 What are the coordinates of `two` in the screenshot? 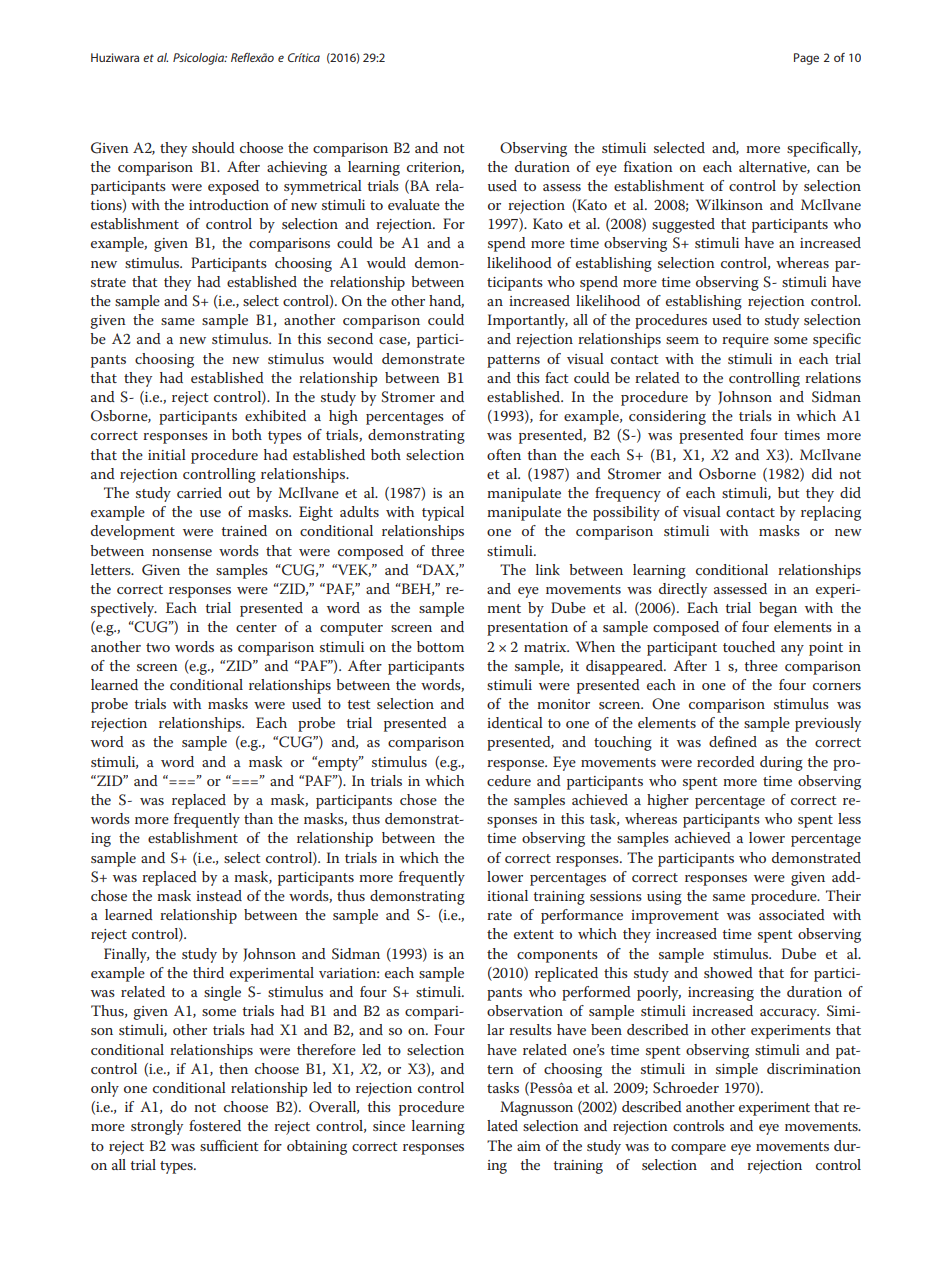 It's located at (158, 647).
